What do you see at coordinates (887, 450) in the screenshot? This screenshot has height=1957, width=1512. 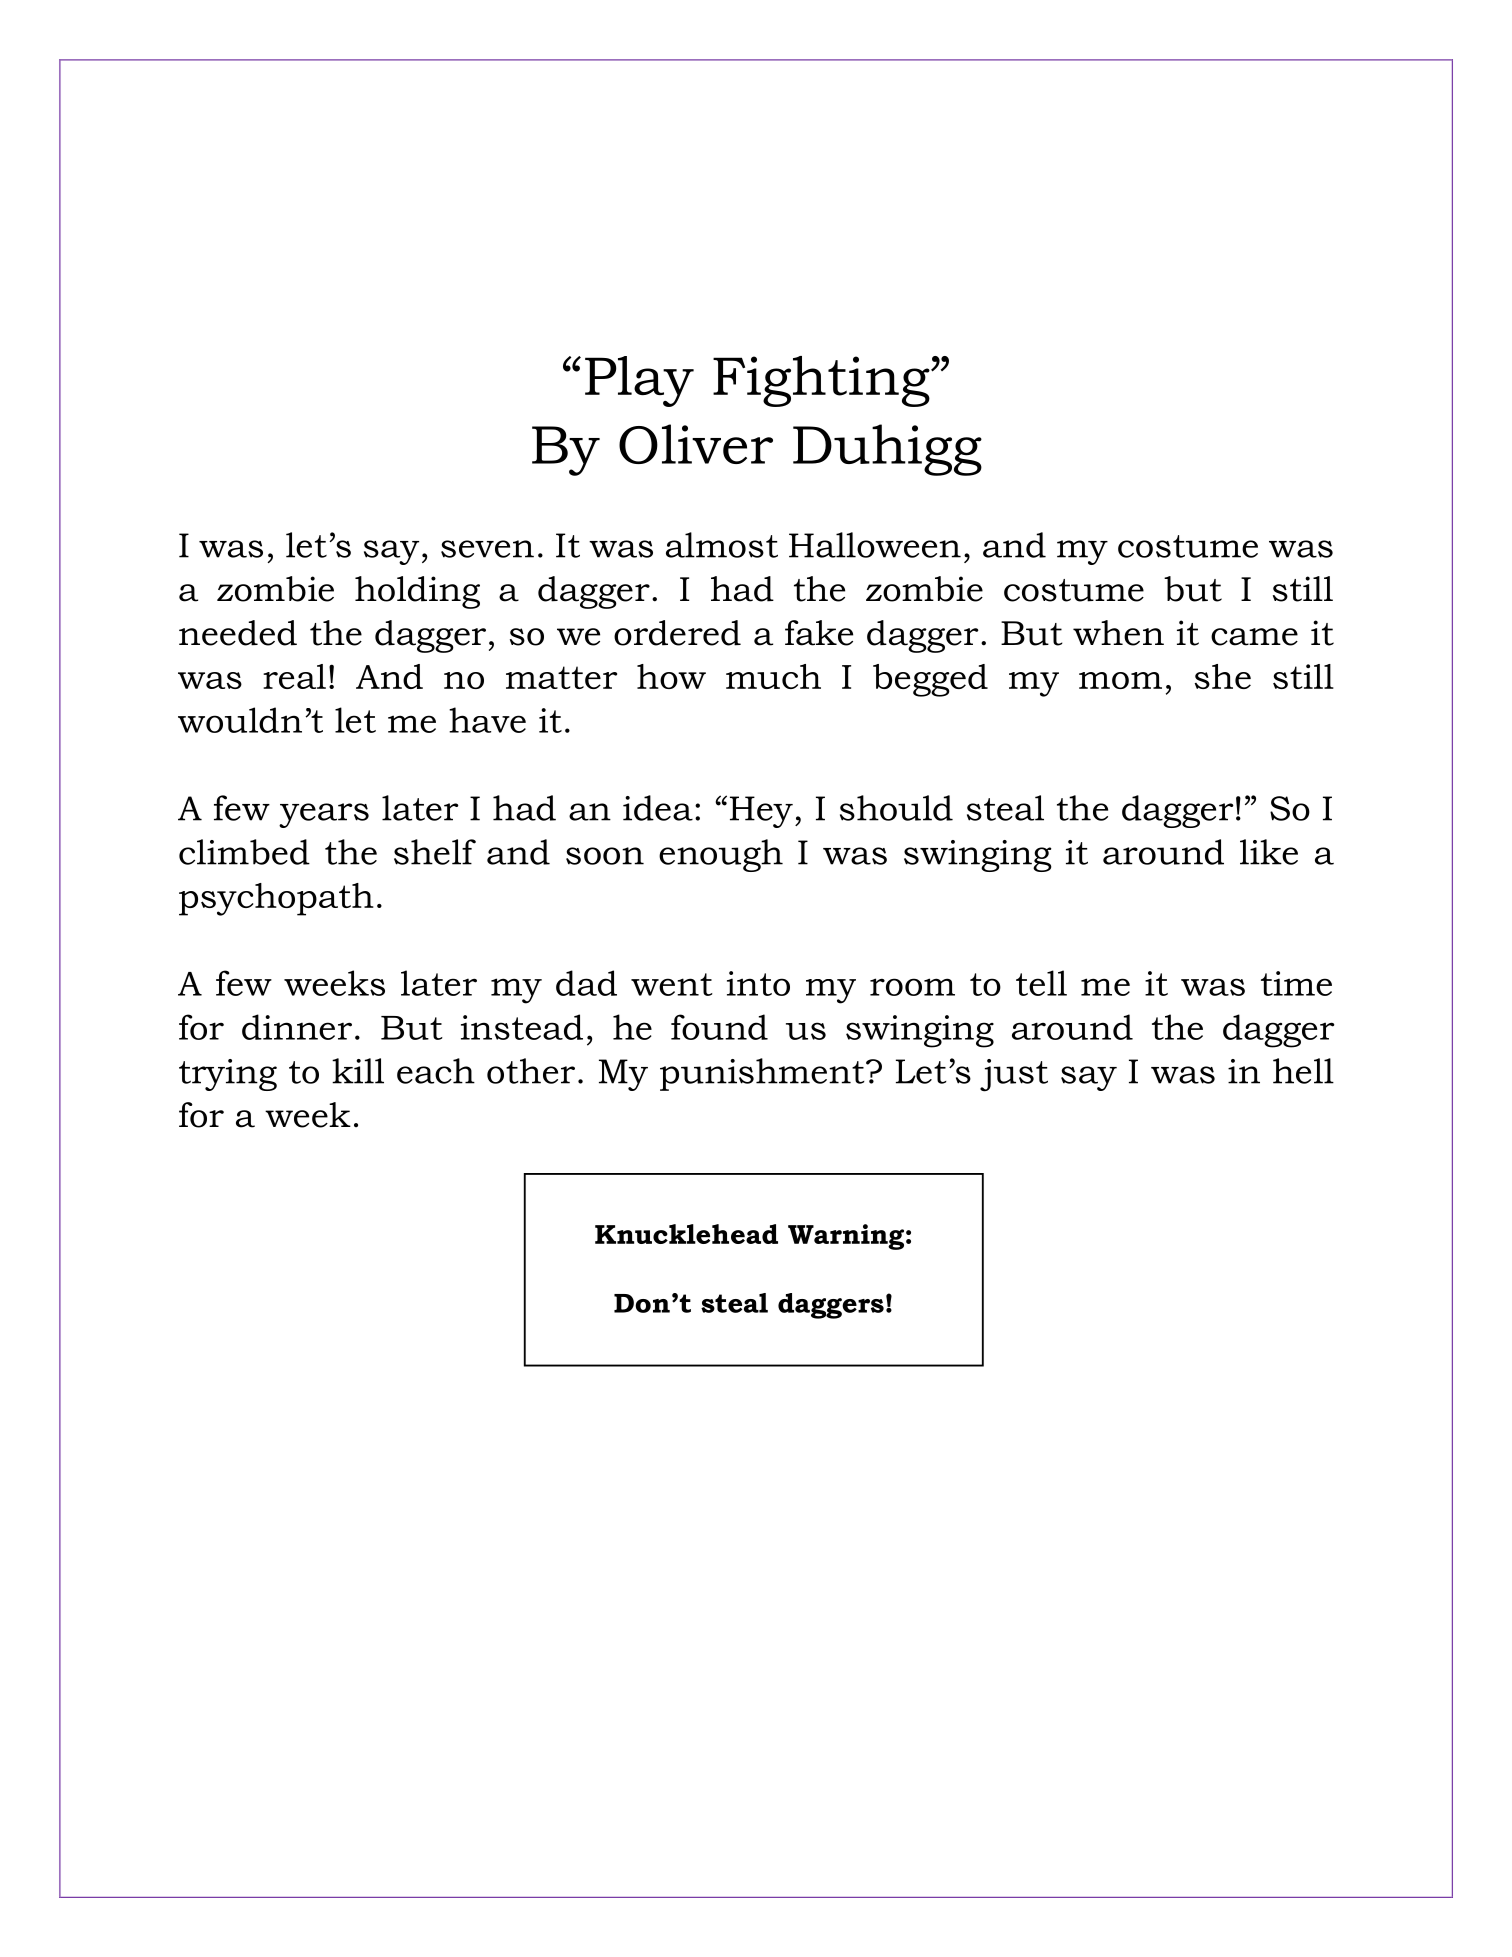 I see `Duhigg` at bounding box center [887, 450].
